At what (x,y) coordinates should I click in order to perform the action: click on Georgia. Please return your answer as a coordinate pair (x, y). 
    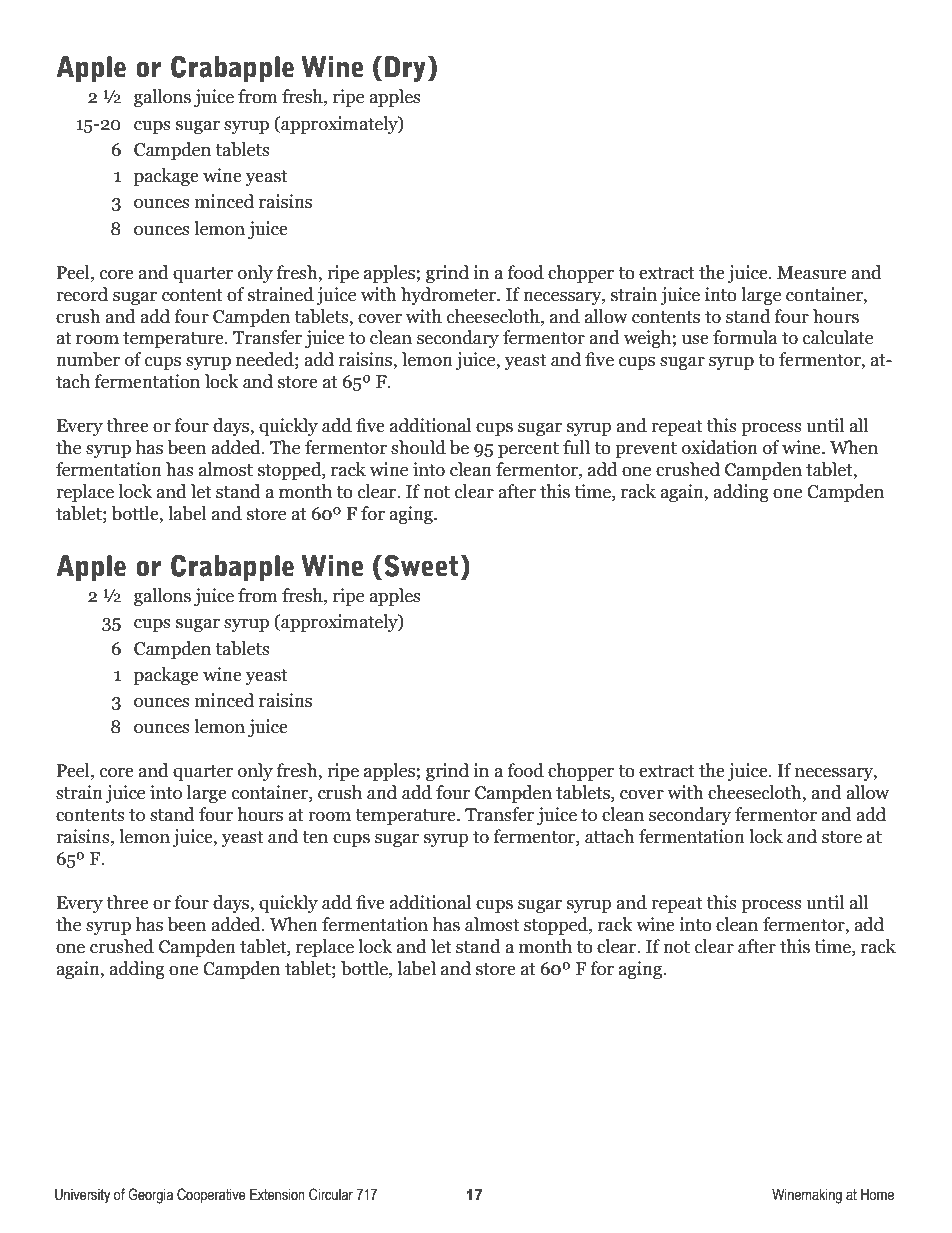
    Looking at the image, I should click on (150, 1196).
